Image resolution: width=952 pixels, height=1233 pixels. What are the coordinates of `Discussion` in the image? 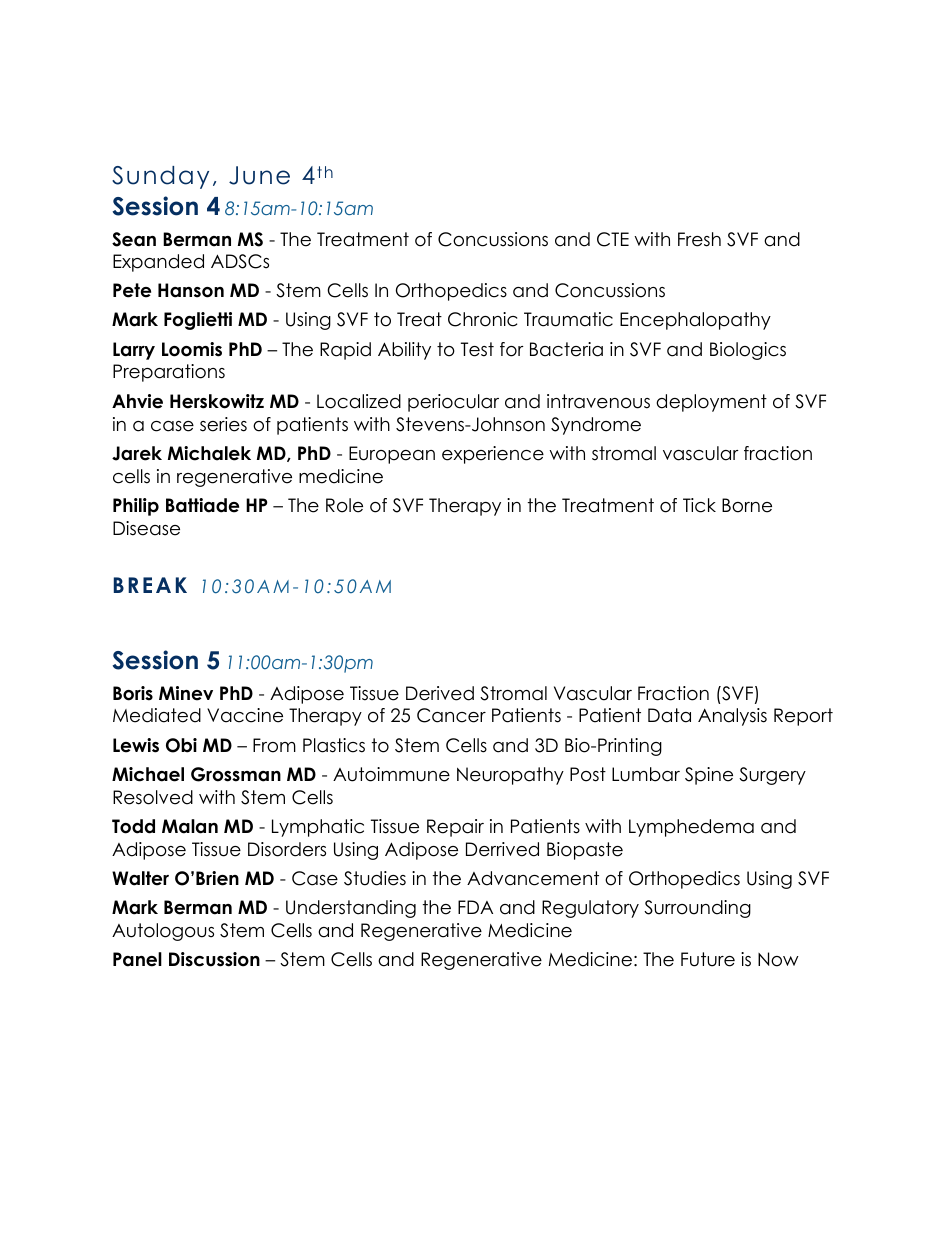 It's located at (214, 959).
